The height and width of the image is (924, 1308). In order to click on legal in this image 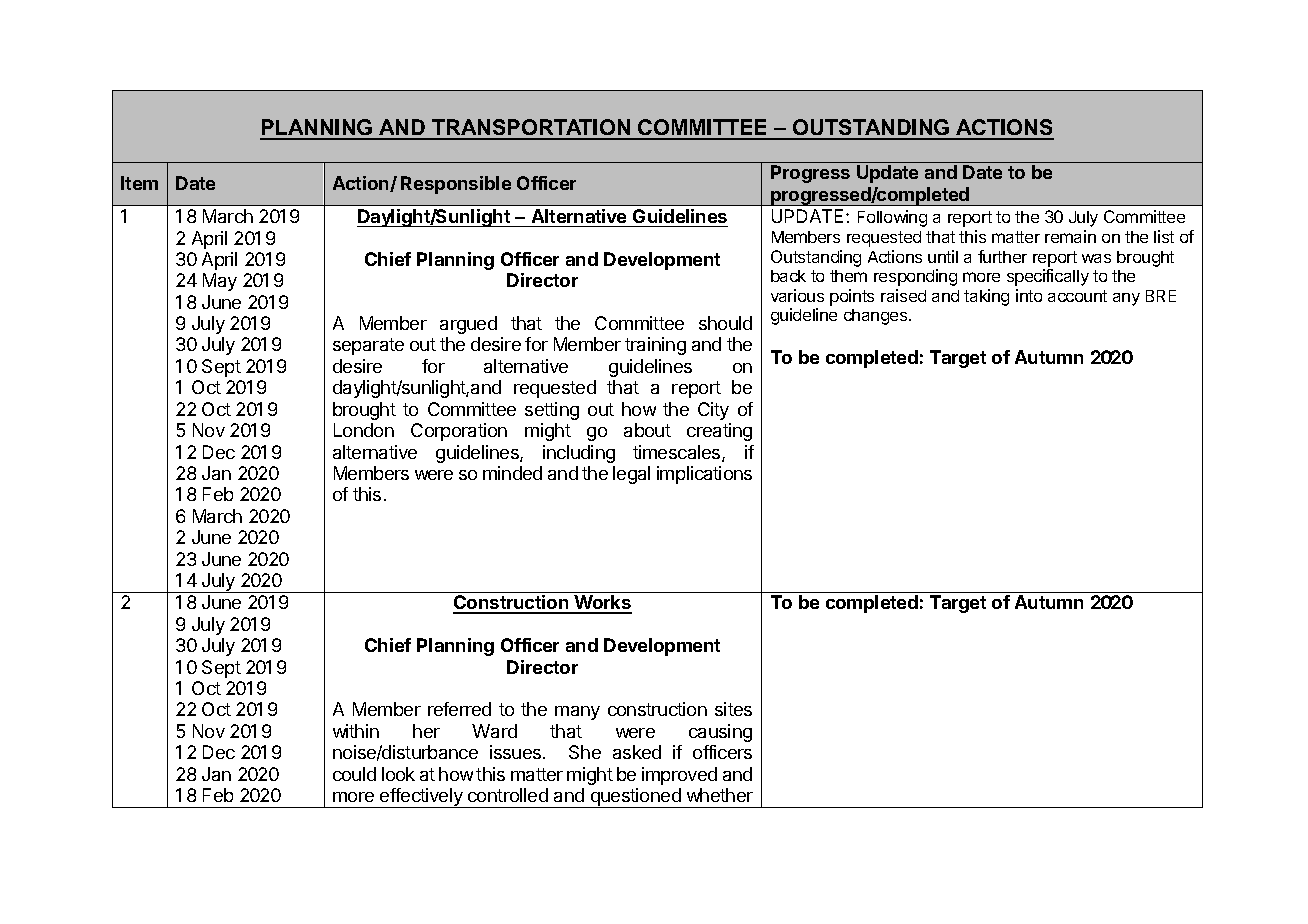, I will do `click(631, 475)`.
